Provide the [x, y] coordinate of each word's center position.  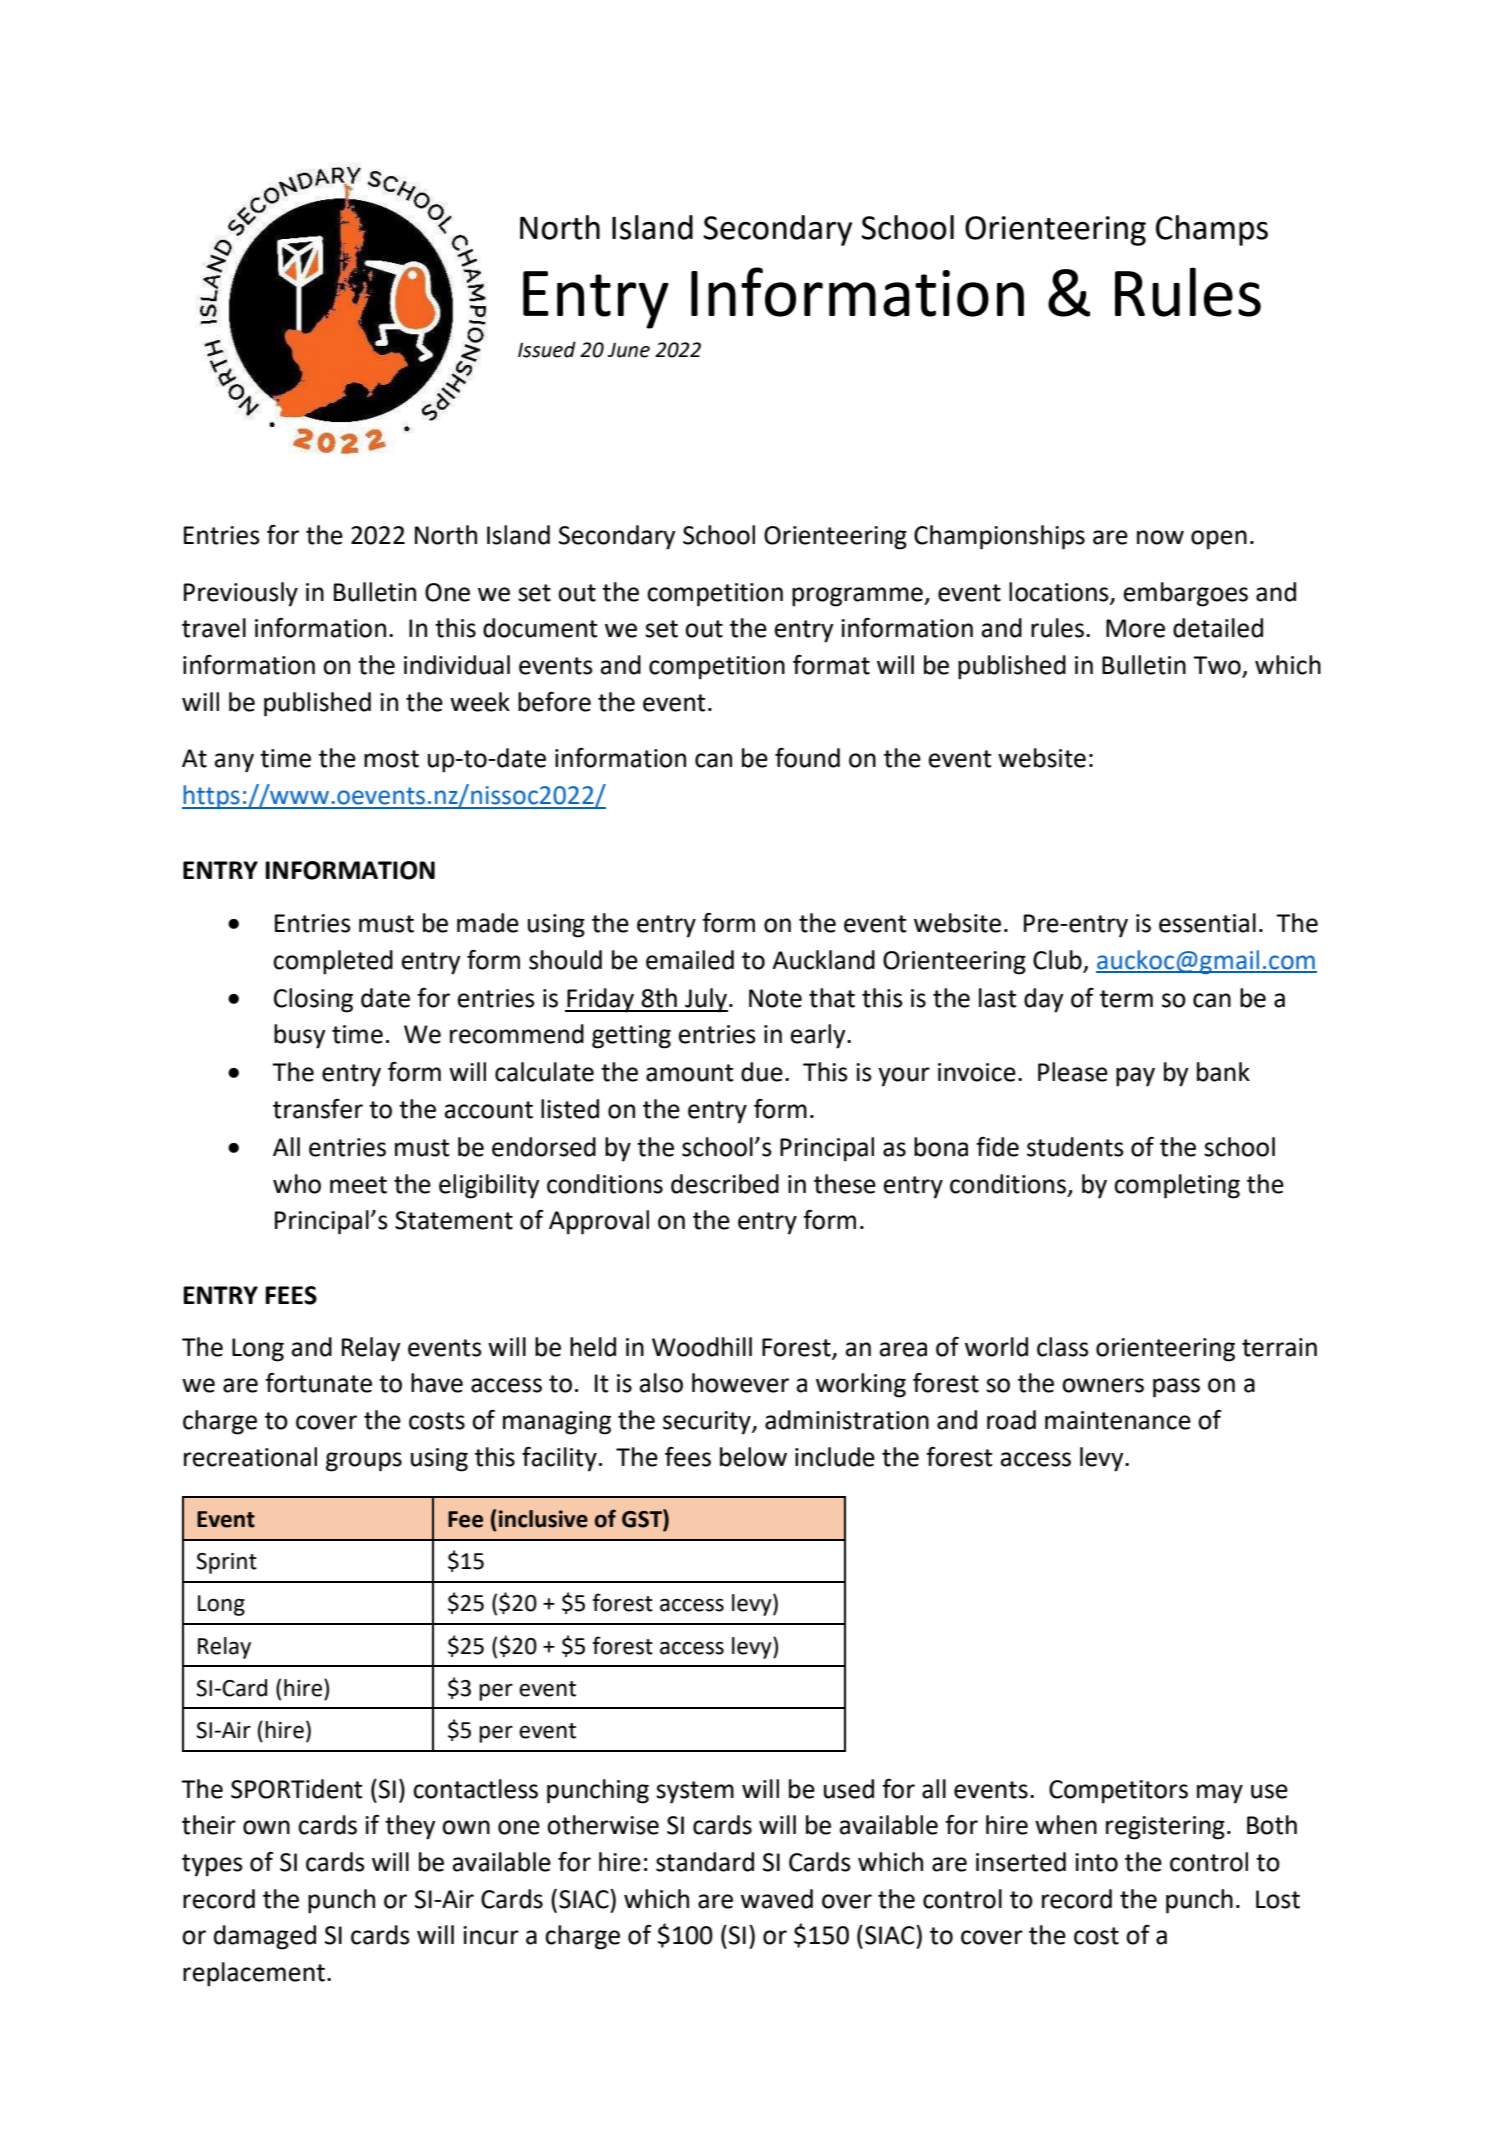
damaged [265, 1937]
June [629, 350]
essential [1207, 923]
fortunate [318, 1383]
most [391, 759]
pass [1176, 1388]
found [807, 758]
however [740, 1383]
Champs [1212, 230]
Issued [547, 349]
